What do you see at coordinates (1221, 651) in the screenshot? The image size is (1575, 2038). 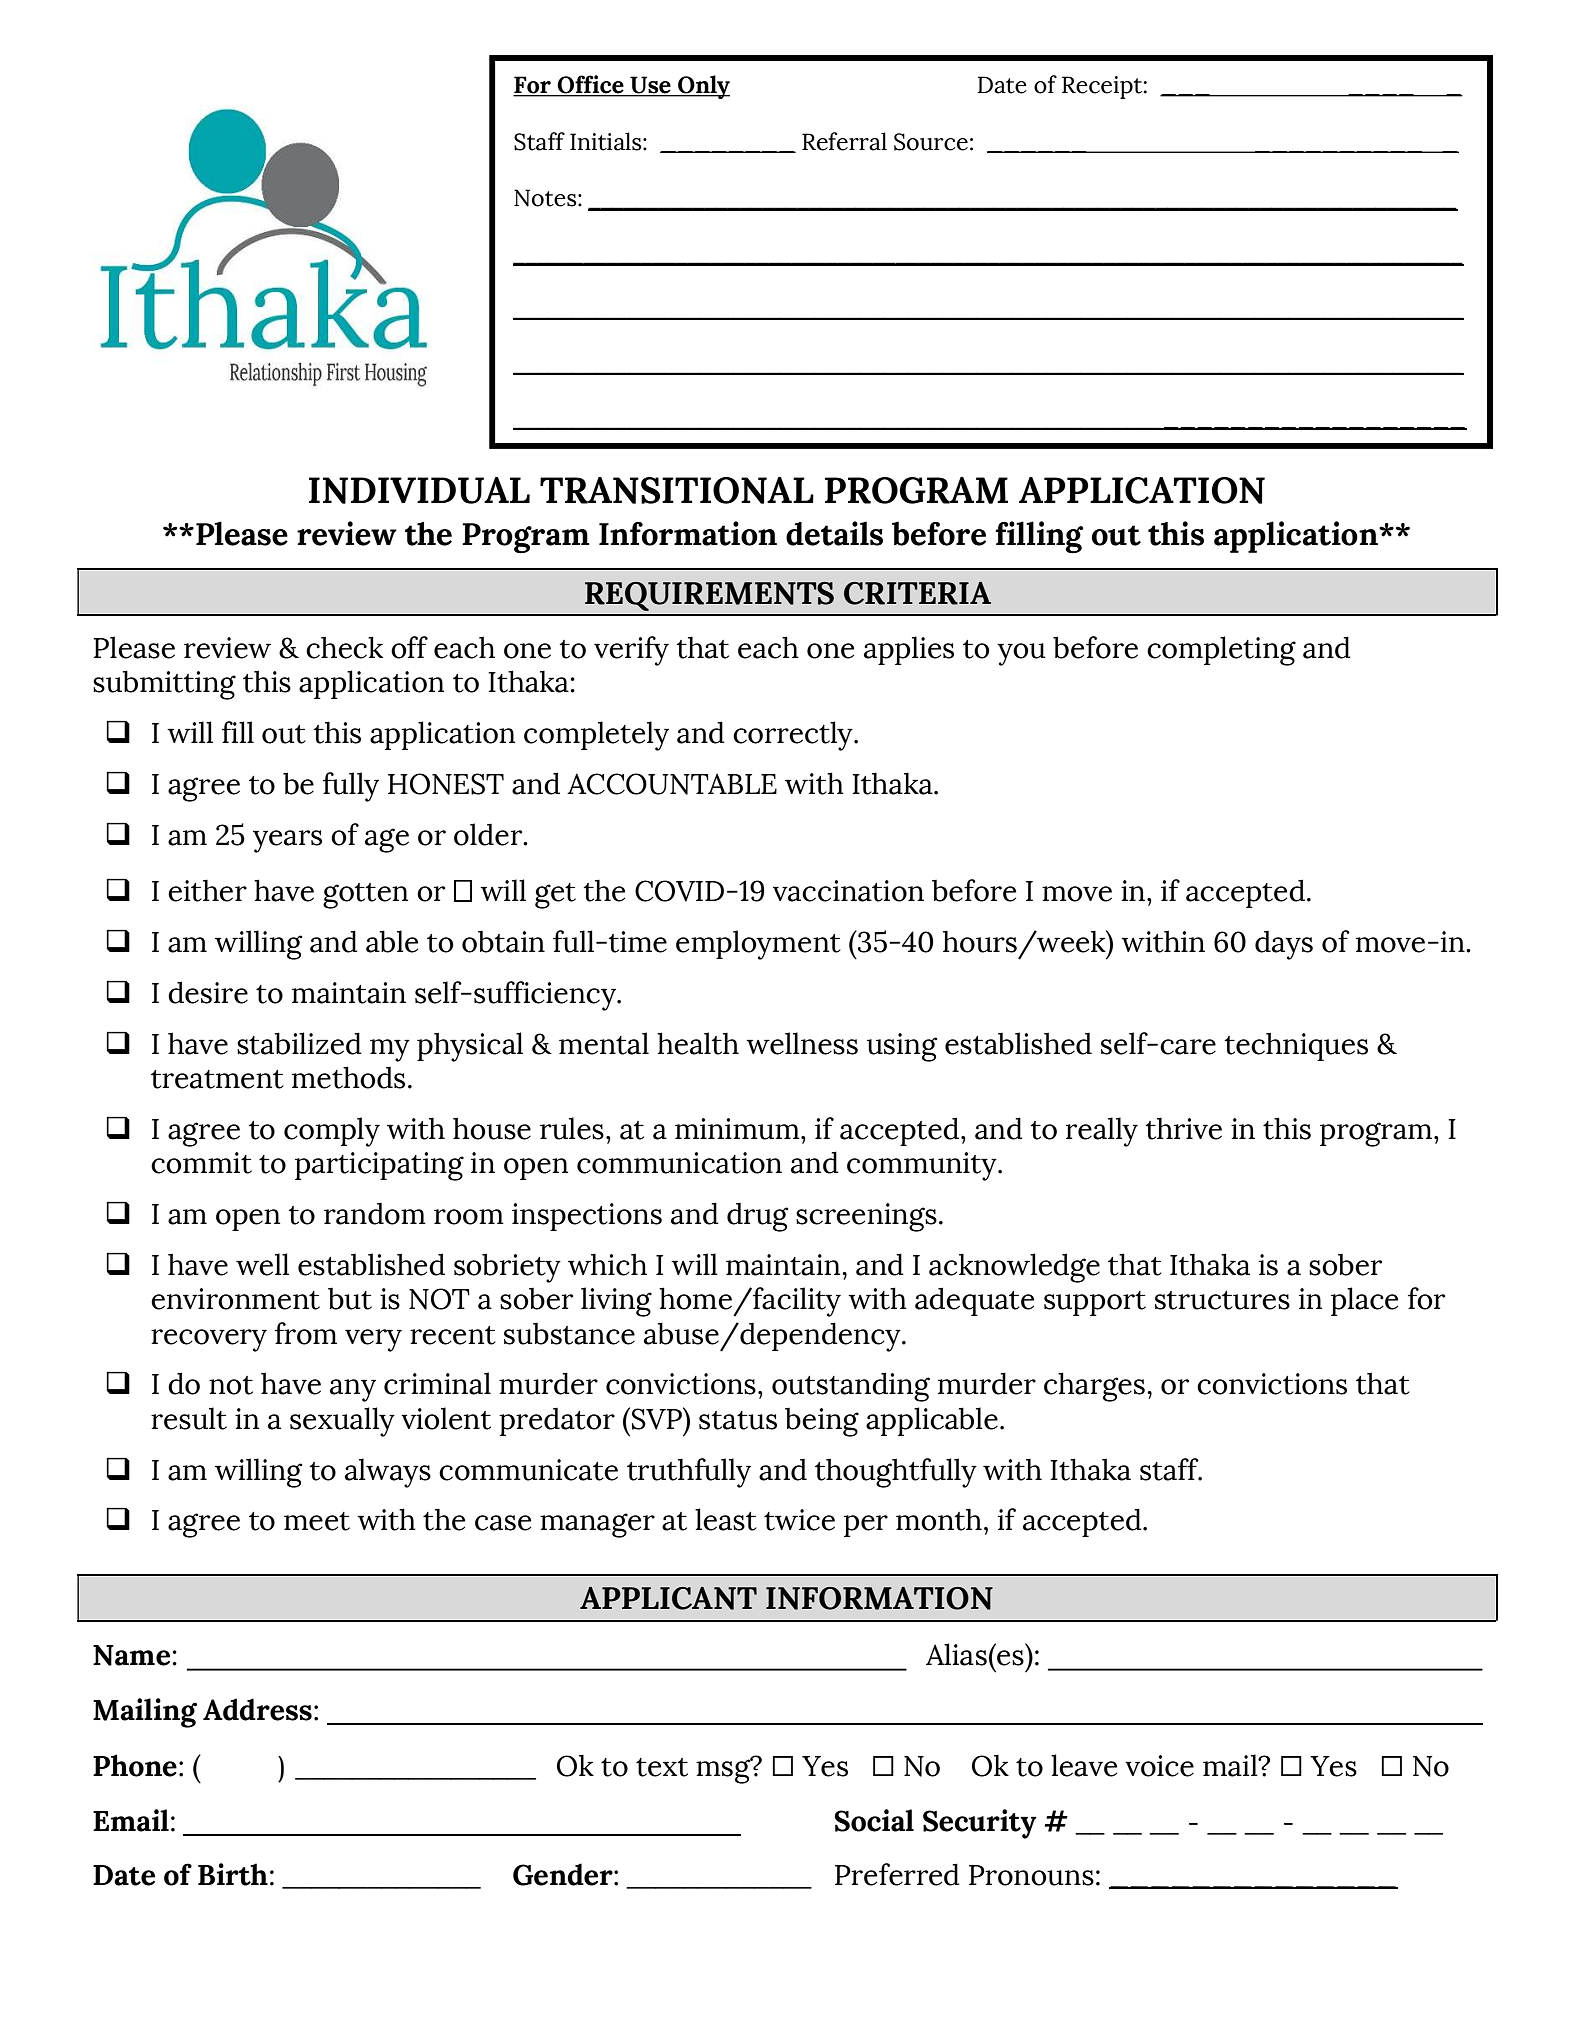 I see `completing` at bounding box center [1221, 651].
